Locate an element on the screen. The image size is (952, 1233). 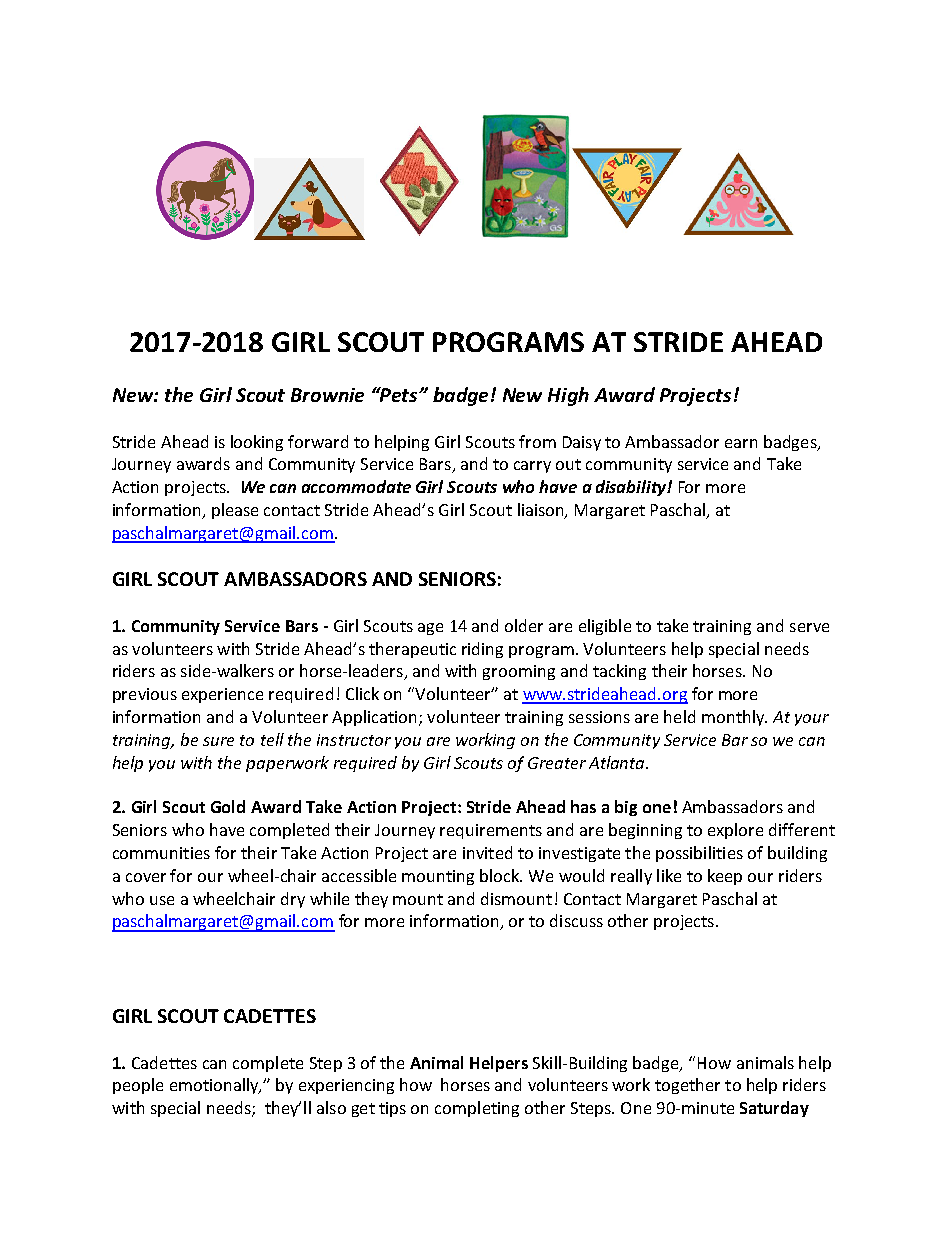
looking is located at coordinates (257, 443).
